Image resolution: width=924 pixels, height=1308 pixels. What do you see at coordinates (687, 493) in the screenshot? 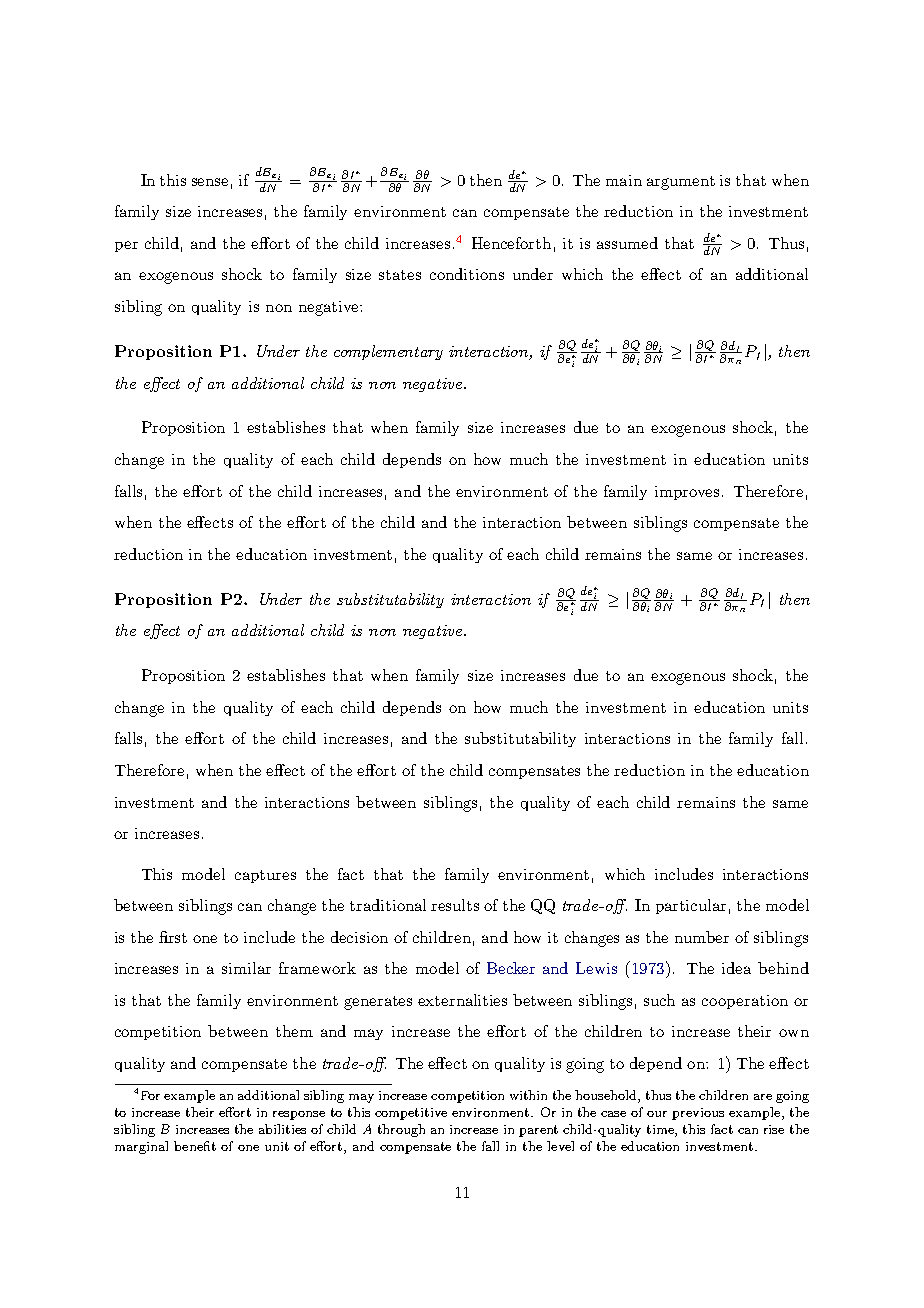
I see `improves` at bounding box center [687, 493].
